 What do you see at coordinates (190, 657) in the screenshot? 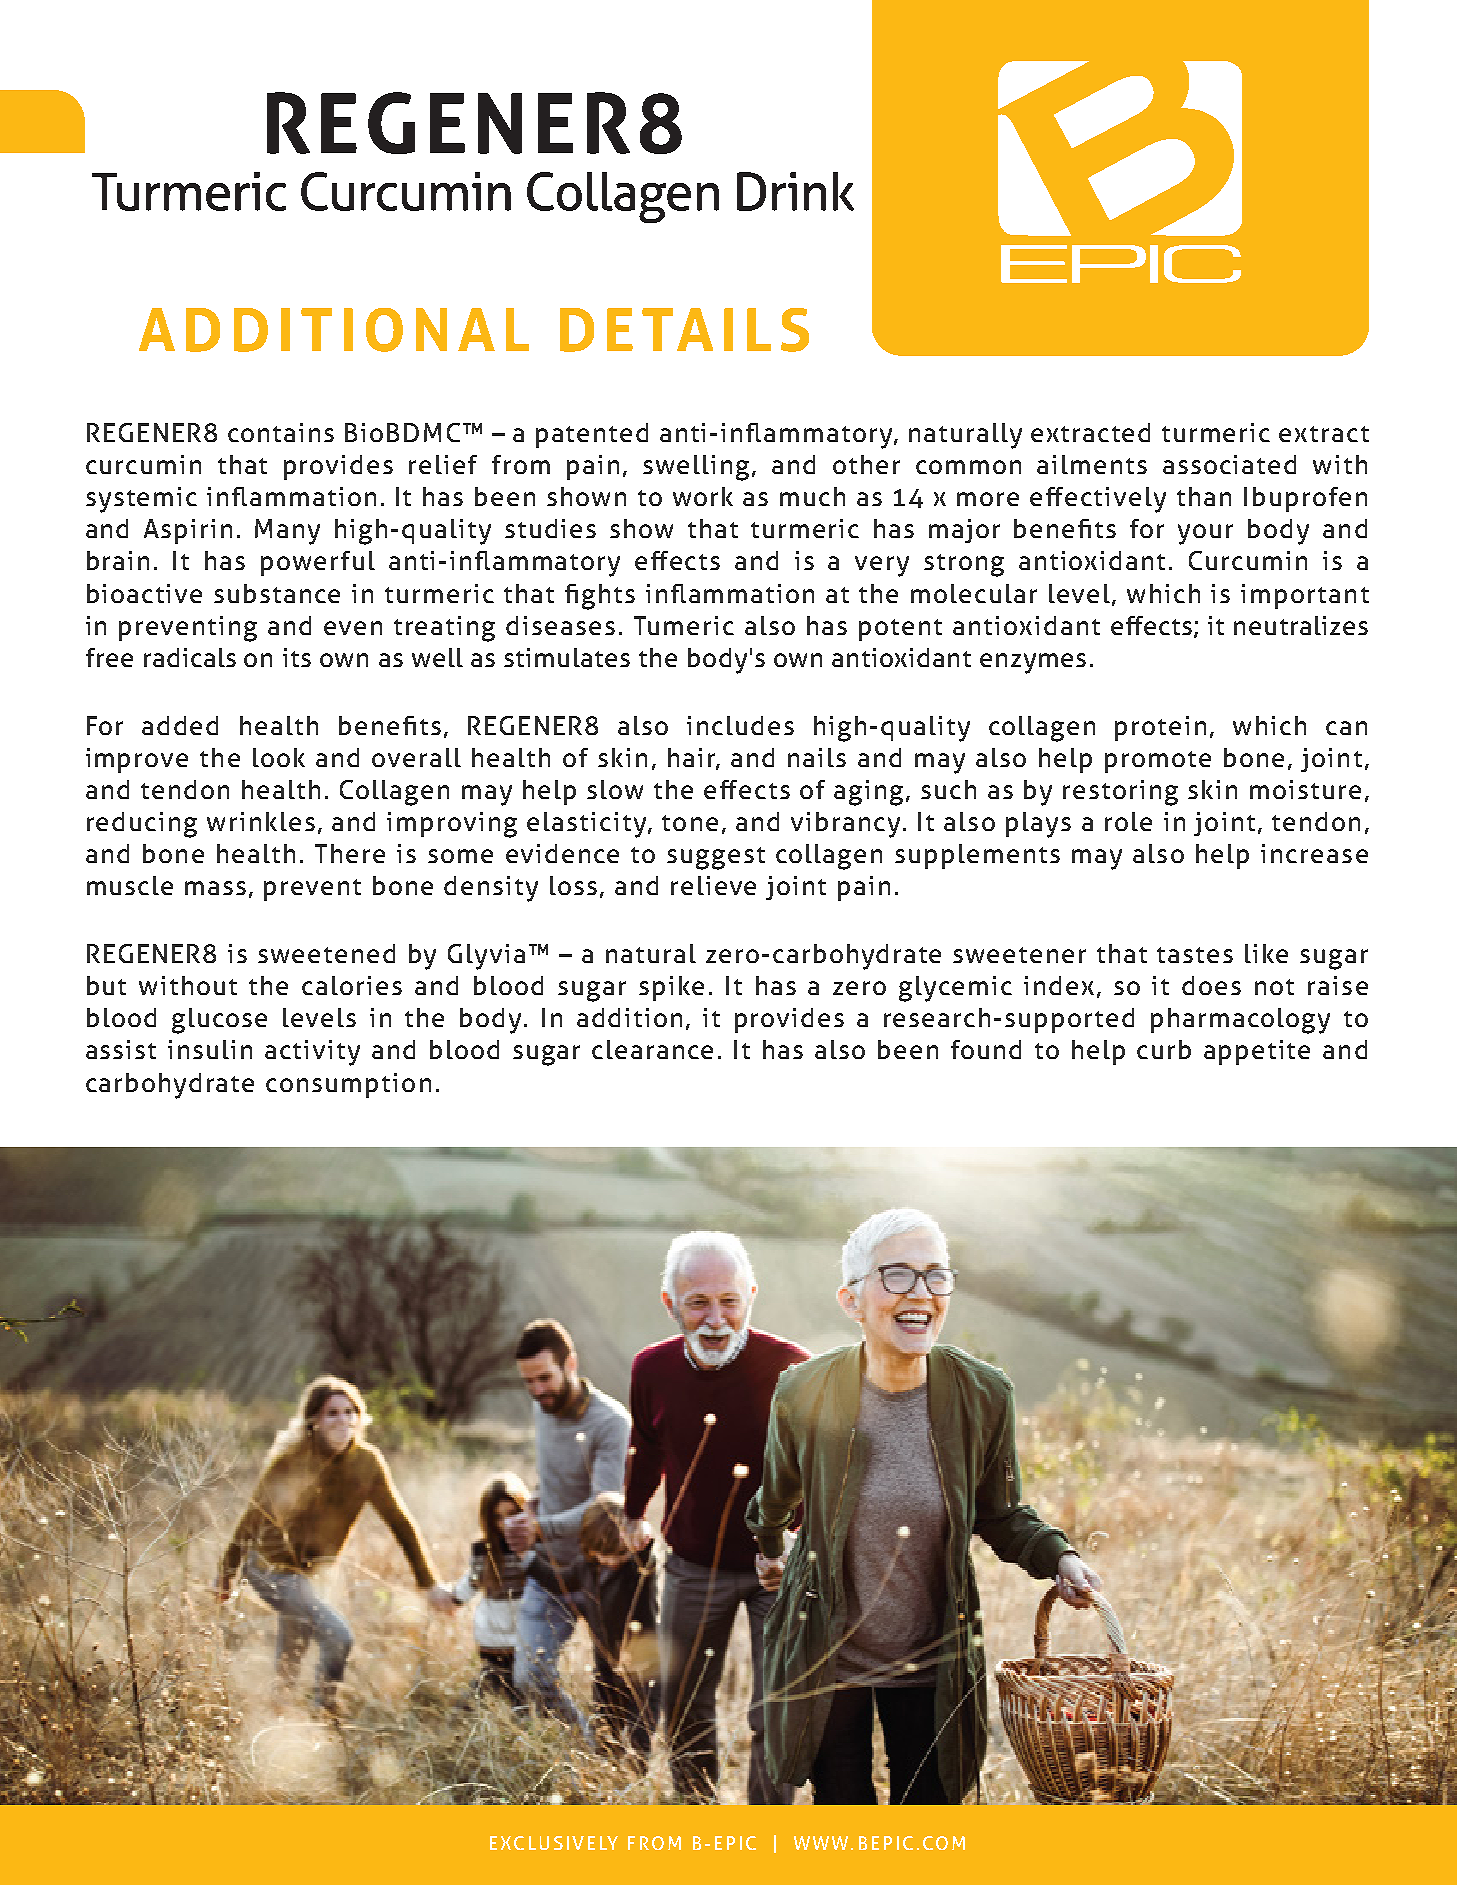
I see `radicals` at bounding box center [190, 657].
